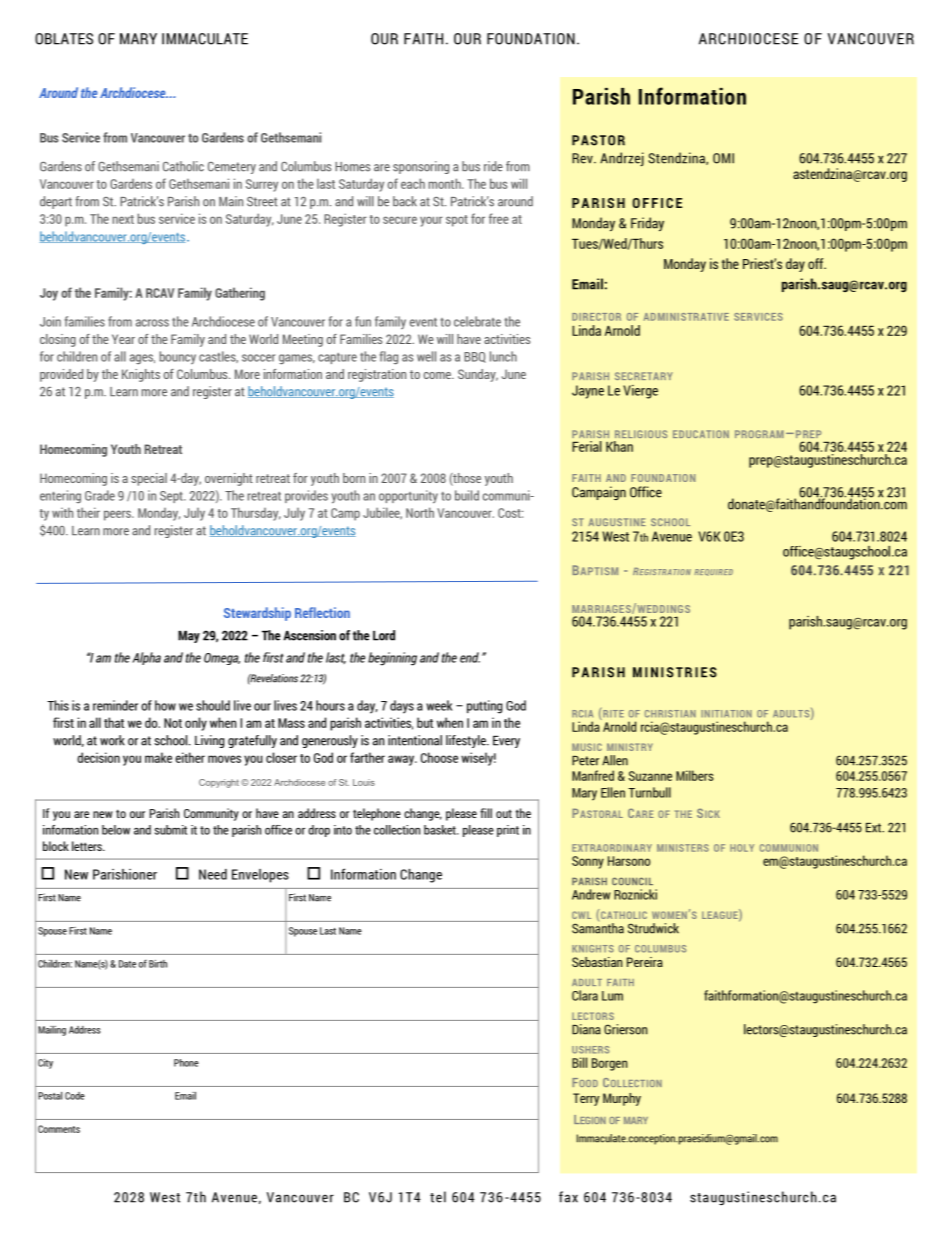  What do you see at coordinates (683, 848) in the document?
I see `MINISTERS` at bounding box center [683, 848].
